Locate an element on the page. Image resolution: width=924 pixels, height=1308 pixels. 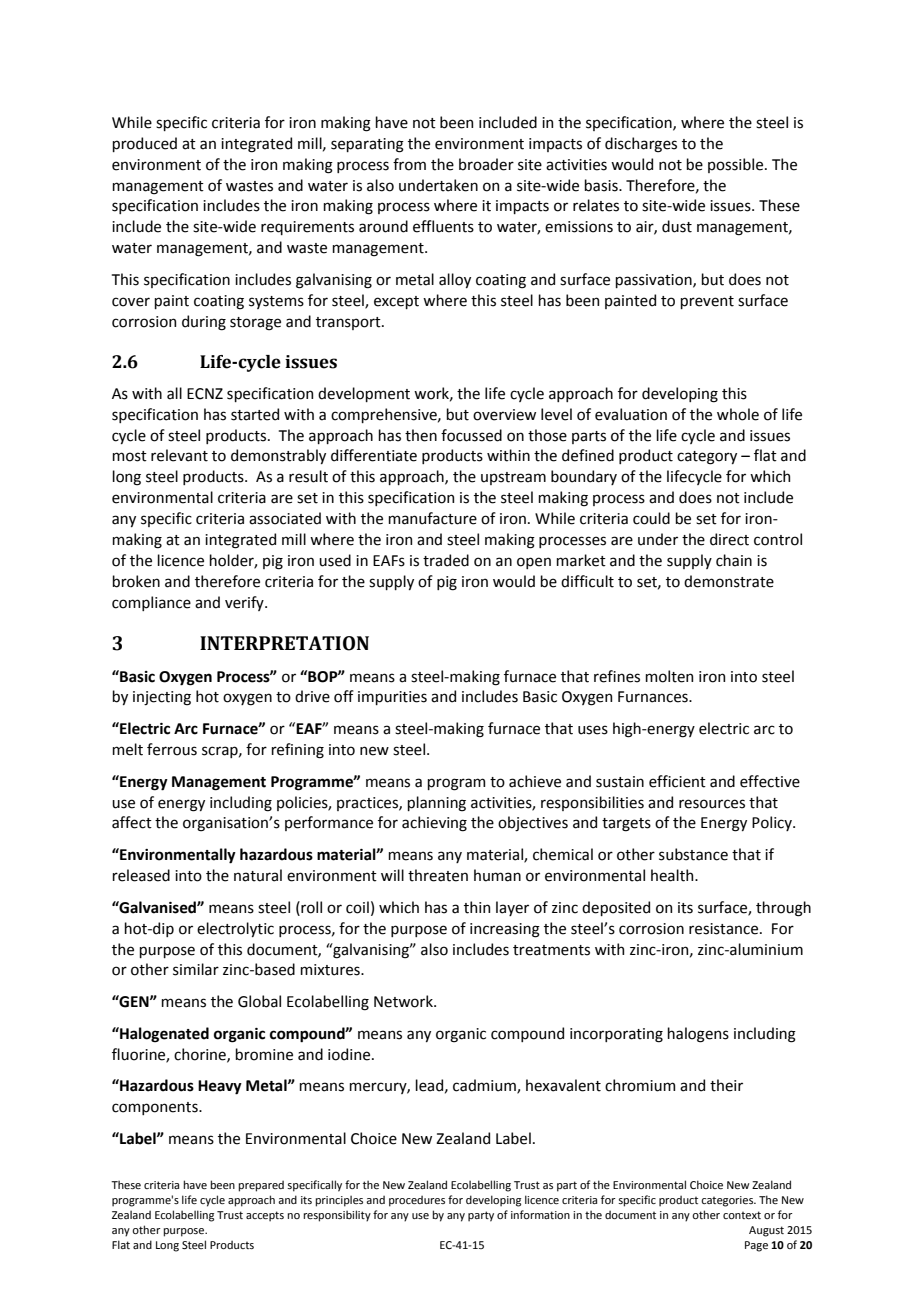
demonstrate is located at coordinates (729, 581).
